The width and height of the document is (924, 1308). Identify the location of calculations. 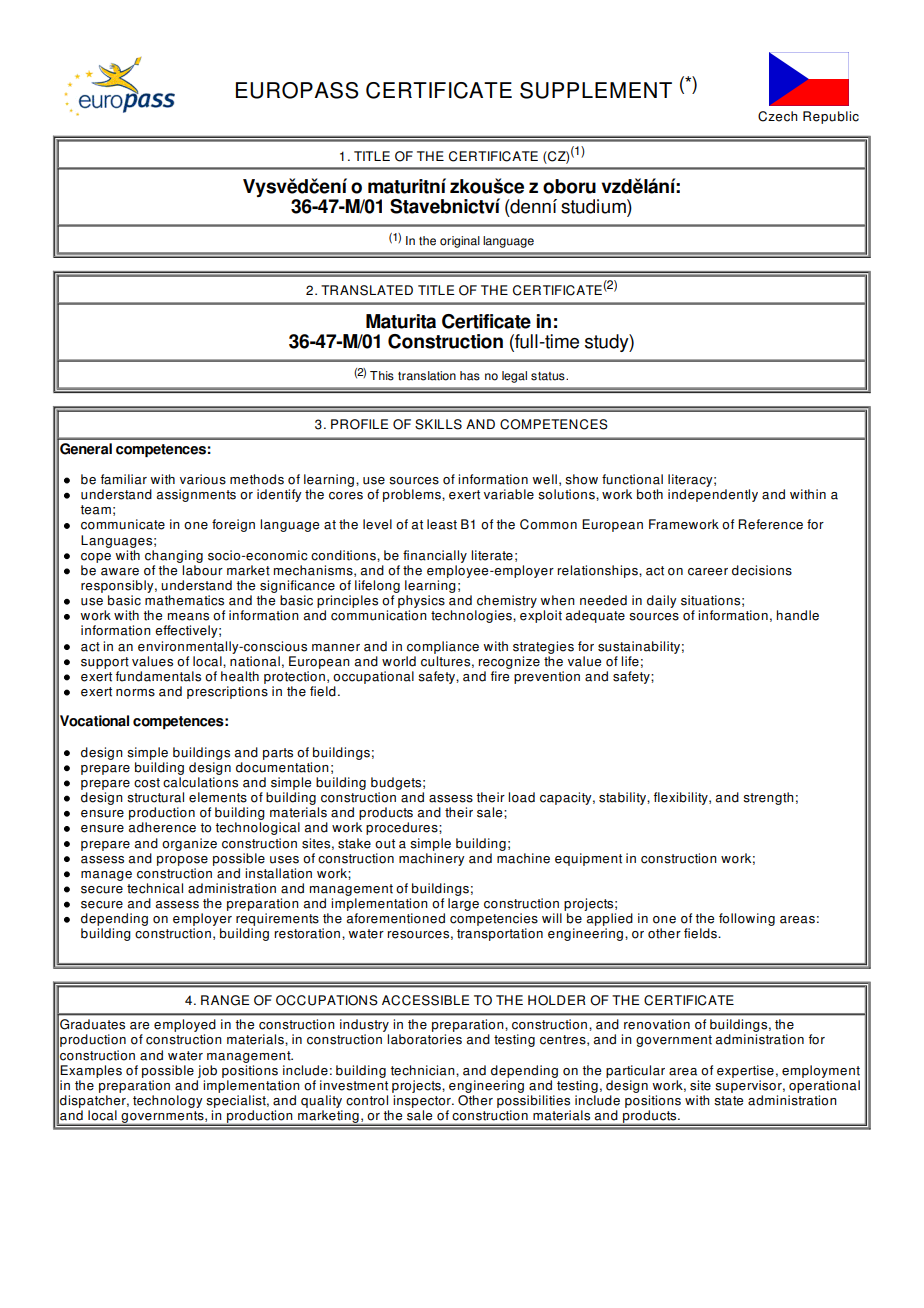
(200, 782).
